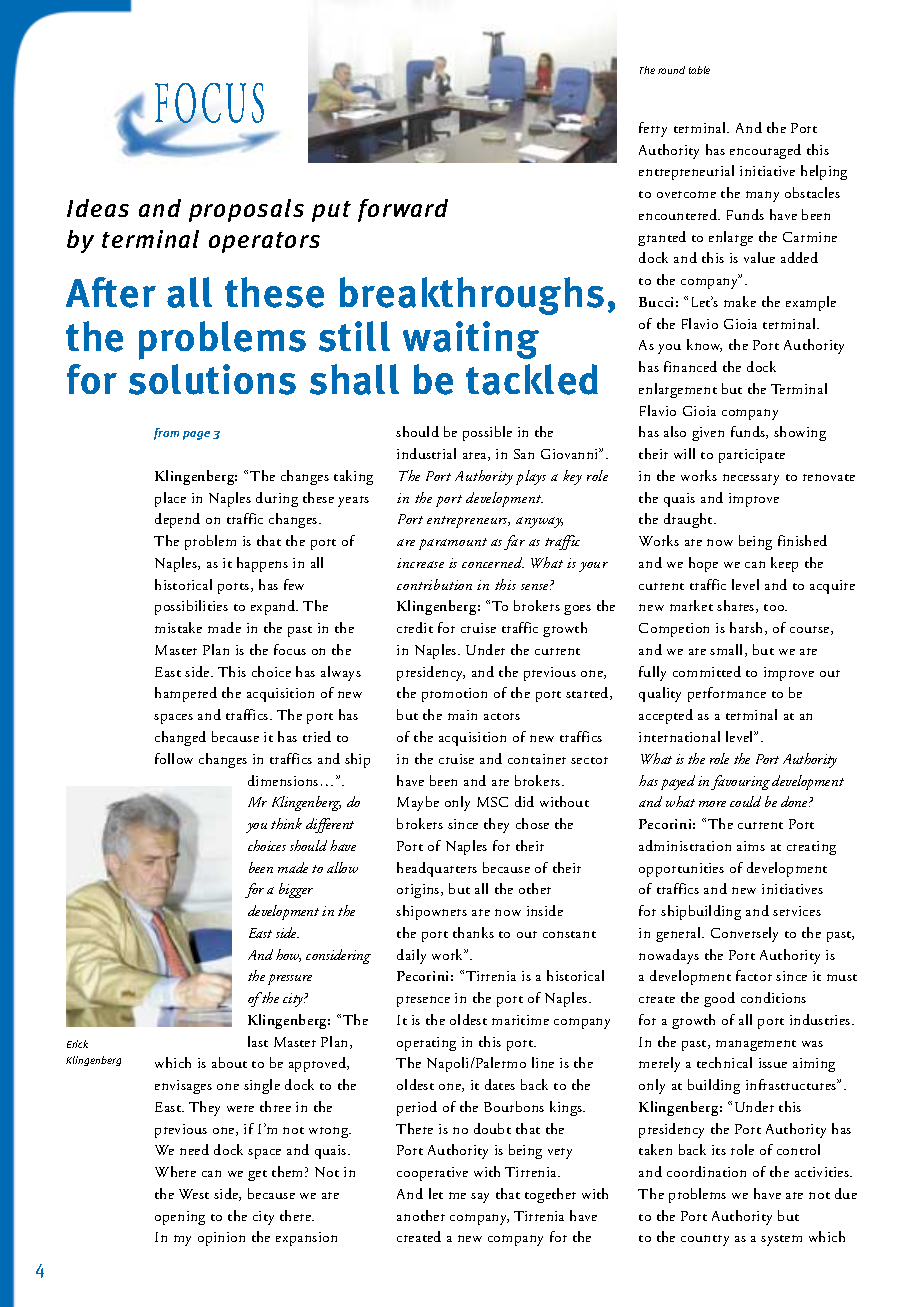 This screenshot has width=924, height=1307. What do you see at coordinates (765, 151) in the screenshot?
I see `encouraged` at bounding box center [765, 151].
